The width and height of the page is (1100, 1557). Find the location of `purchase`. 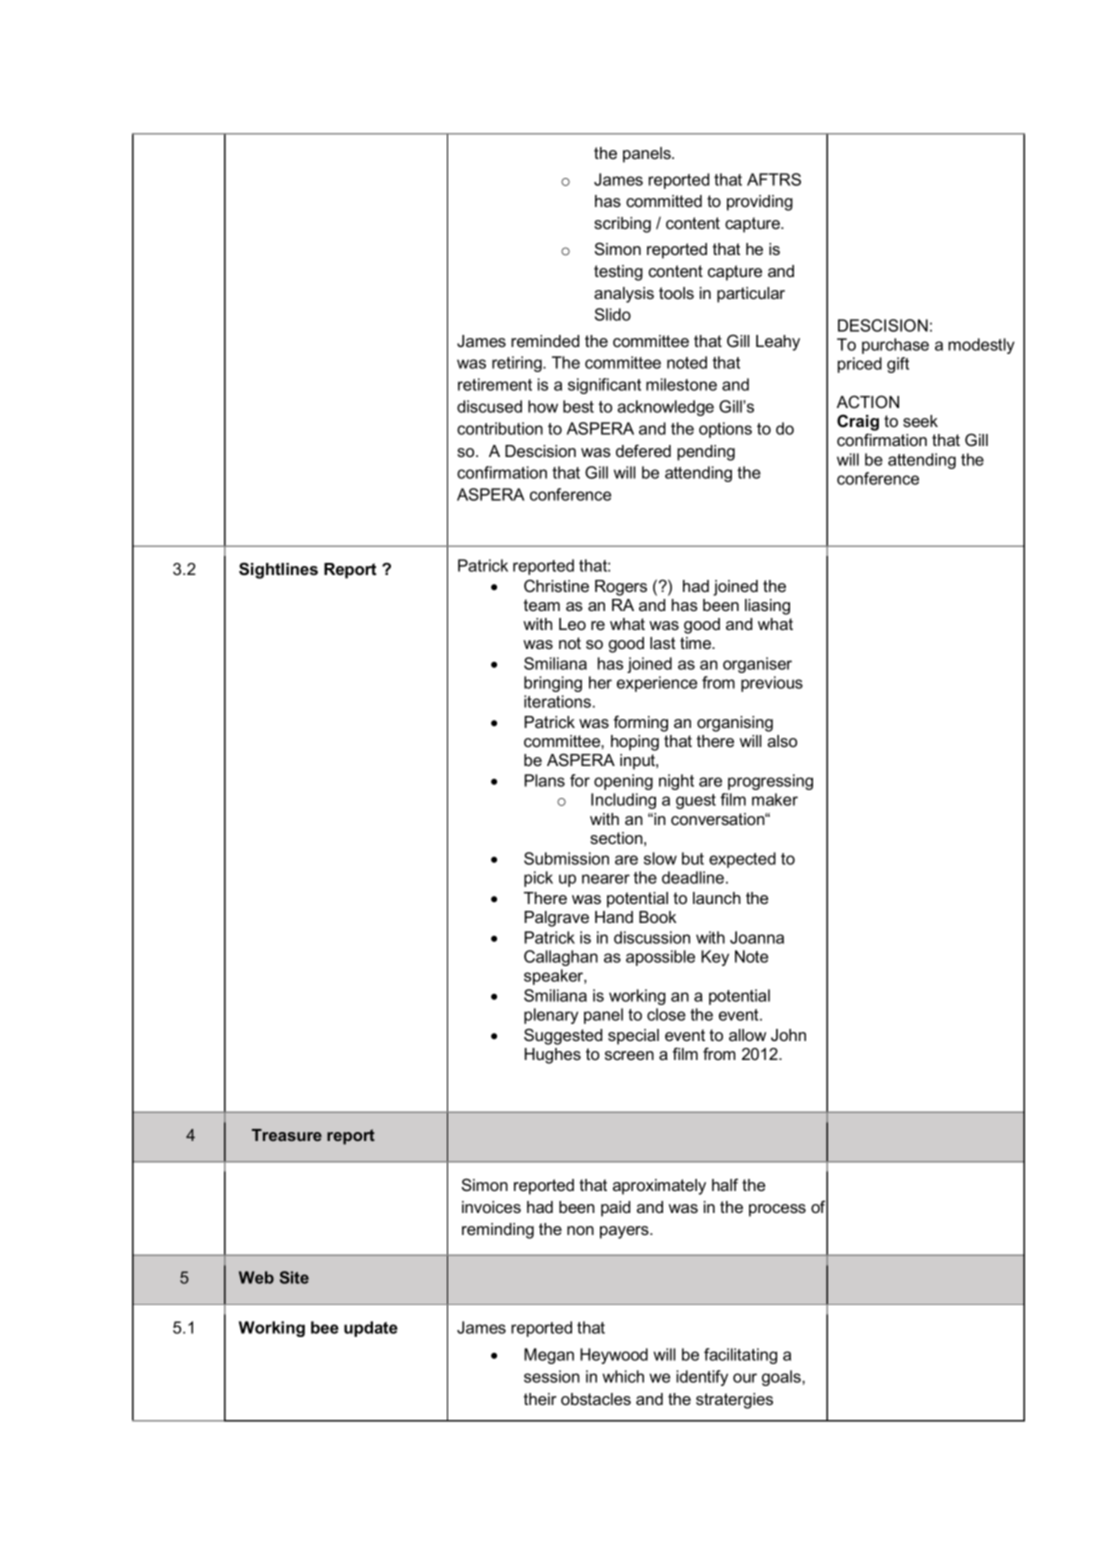

purchase is located at coordinates (895, 346).
